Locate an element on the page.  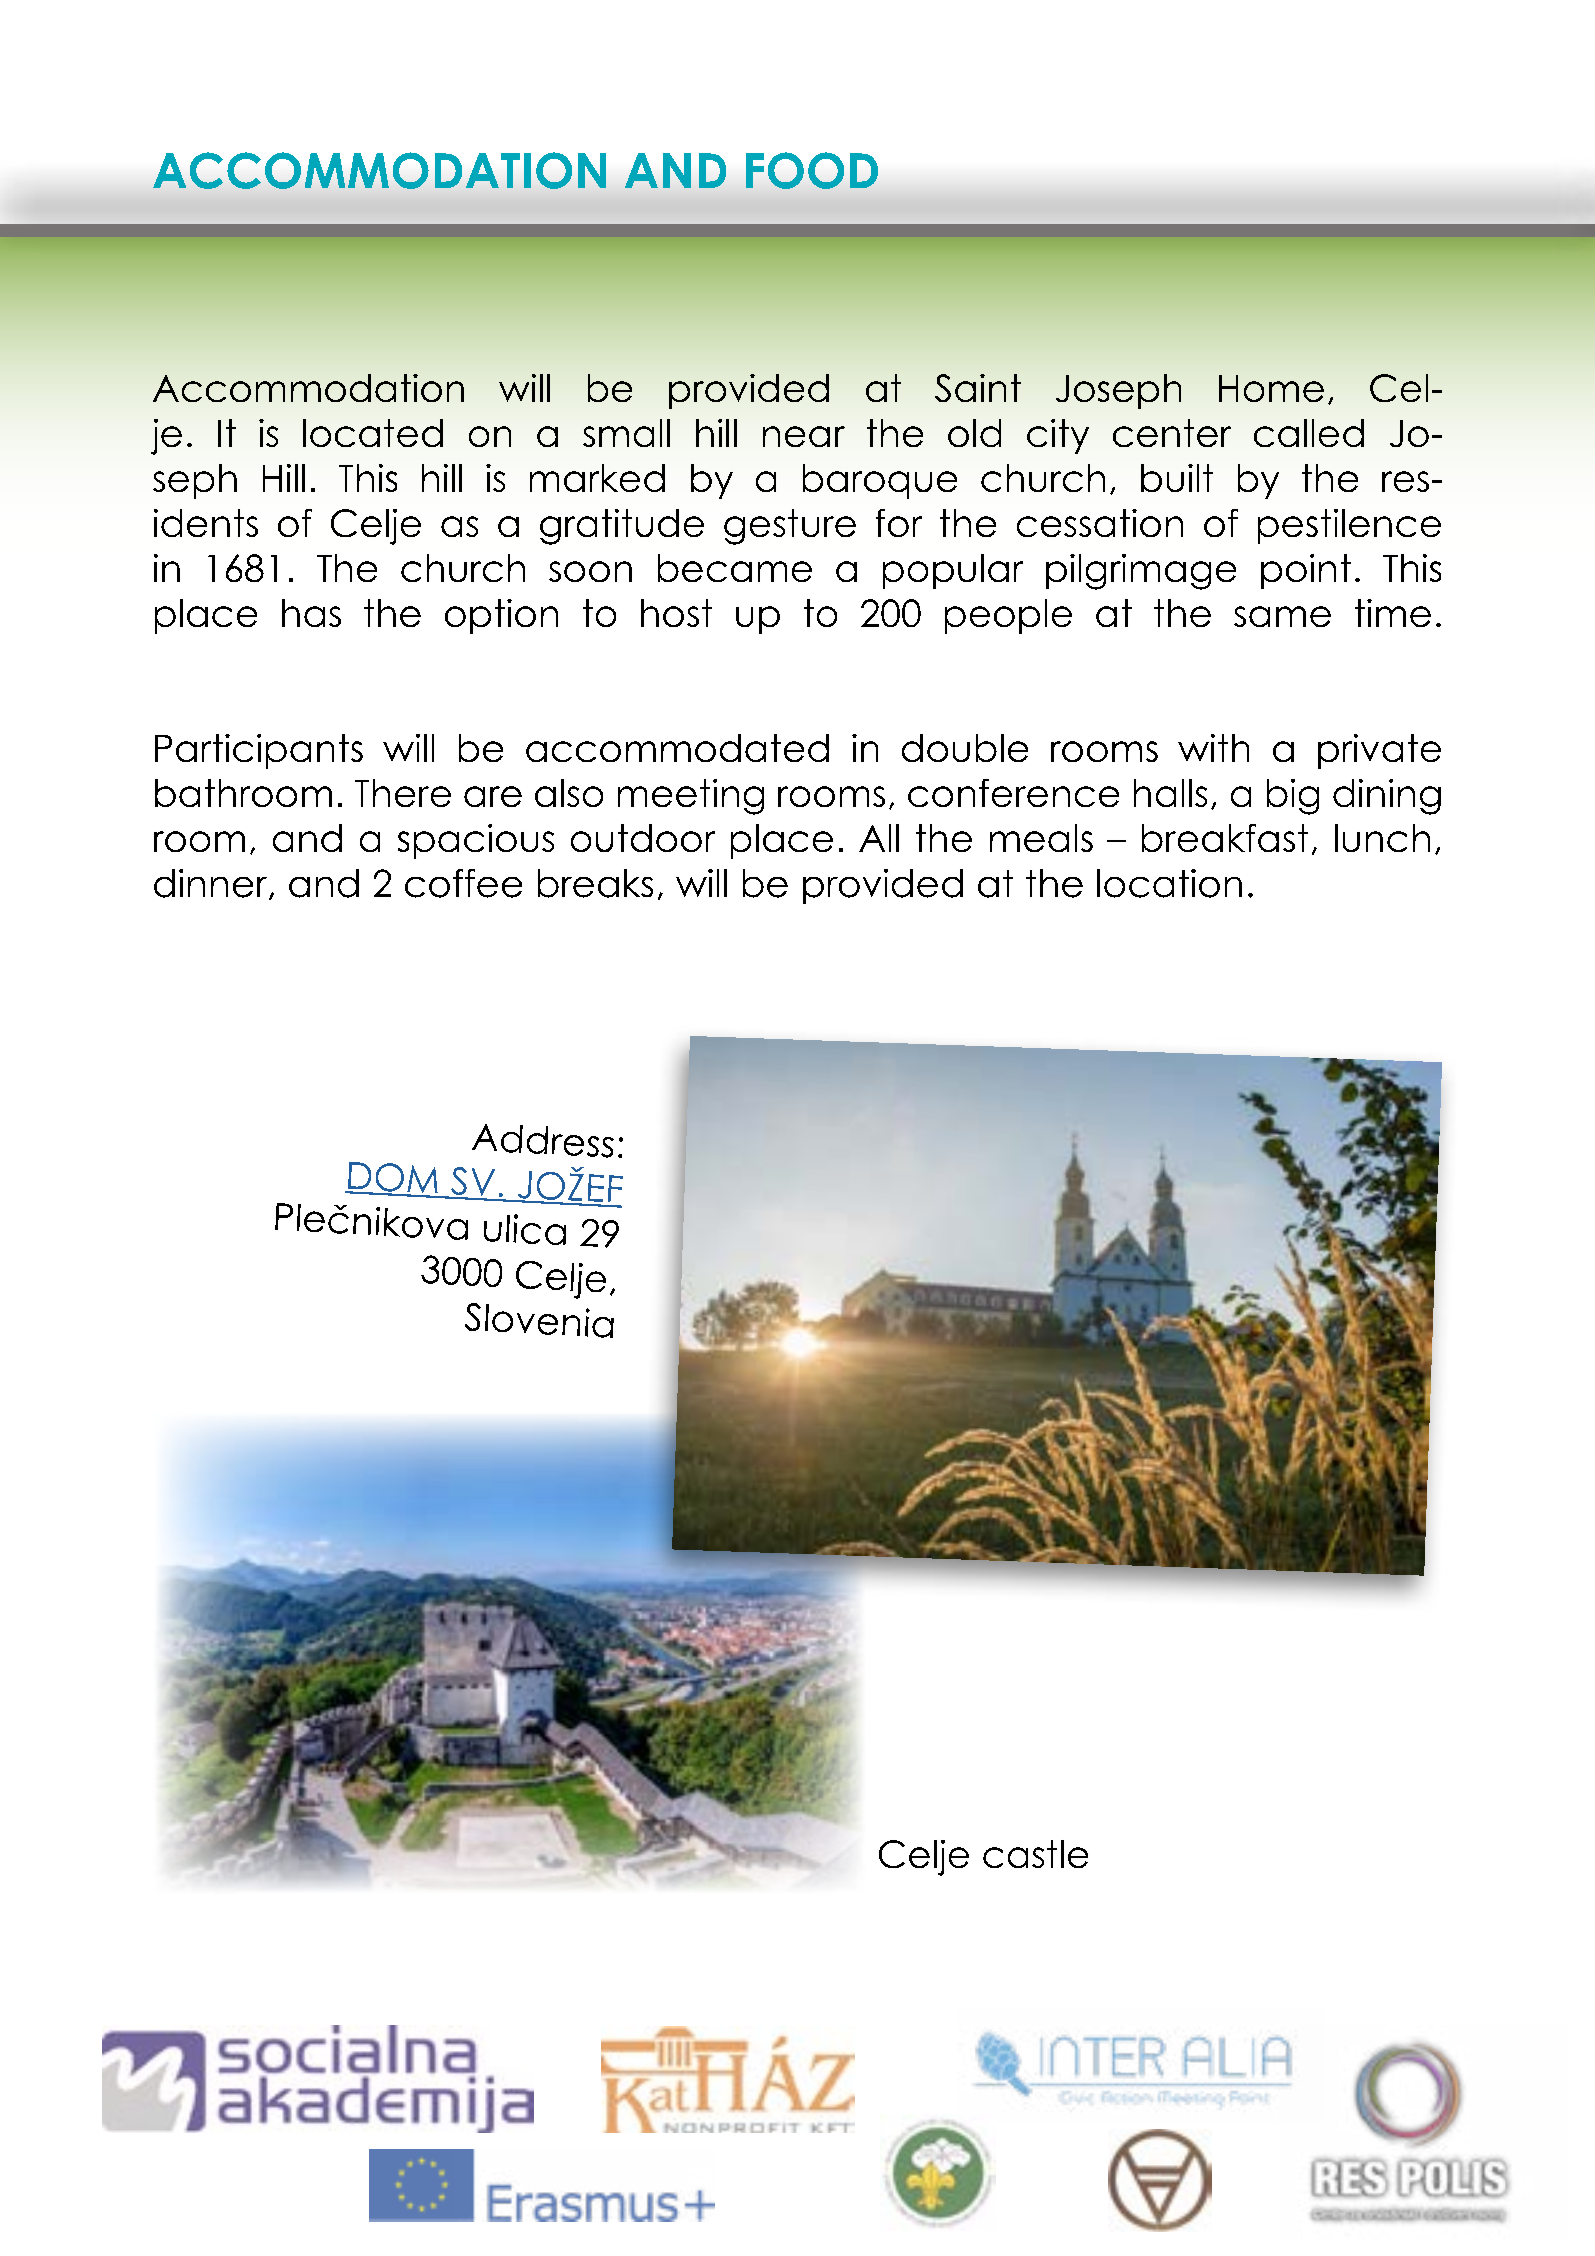
gesture is located at coordinates (790, 527).
